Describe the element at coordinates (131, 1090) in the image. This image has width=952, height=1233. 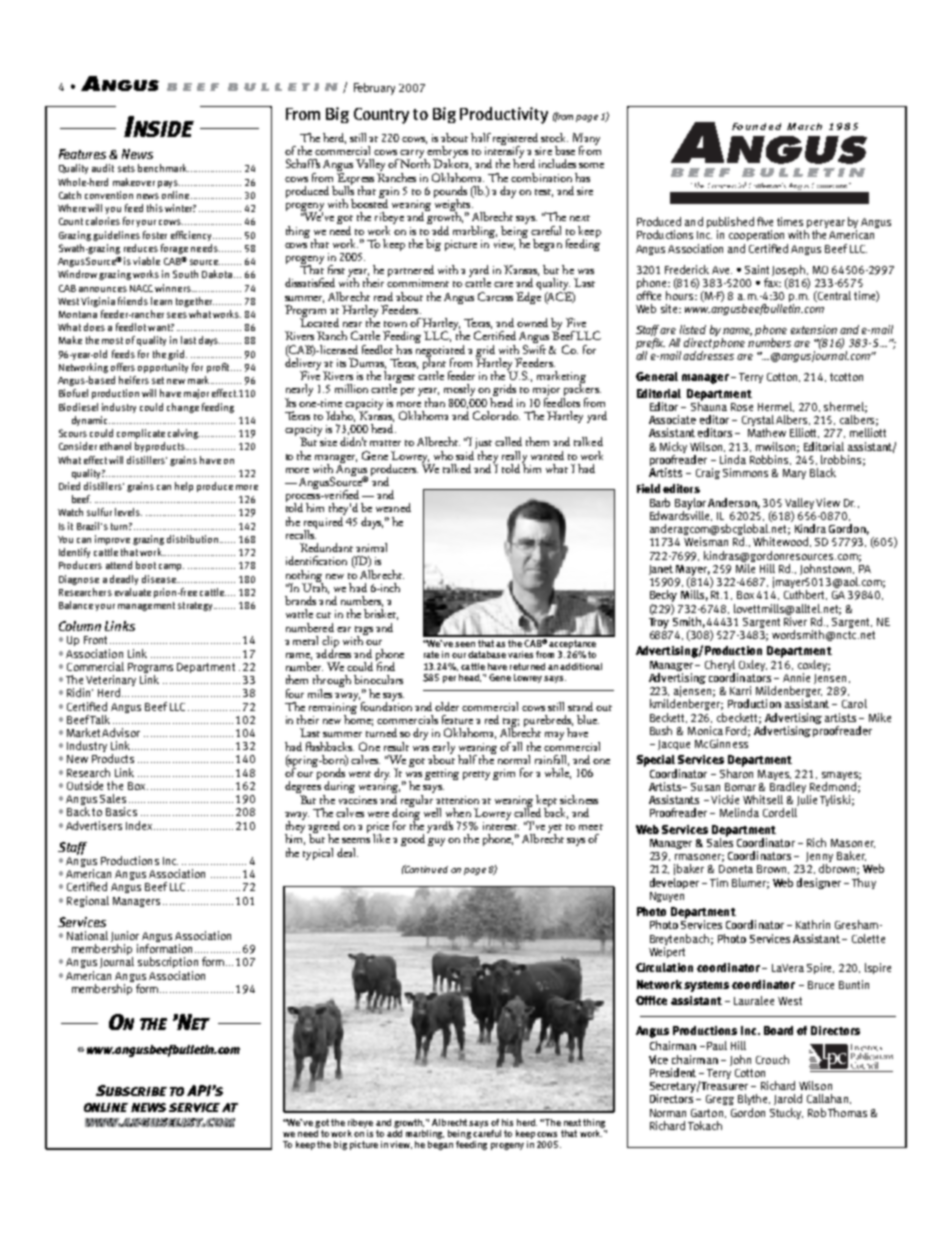
I see `Subscribe` at that location.
